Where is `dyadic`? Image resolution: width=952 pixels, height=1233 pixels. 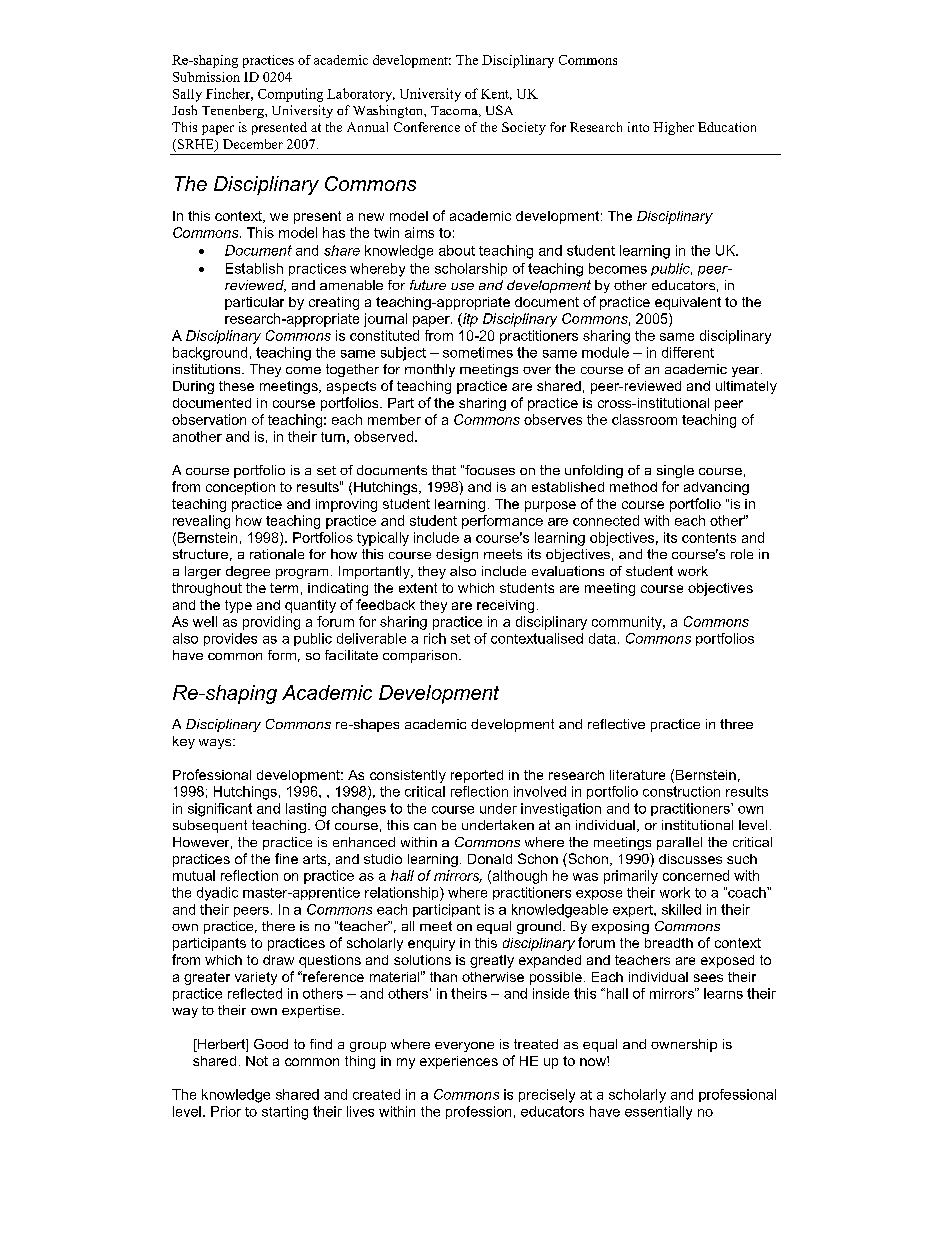
dyadic is located at coordinates (217, 894).
